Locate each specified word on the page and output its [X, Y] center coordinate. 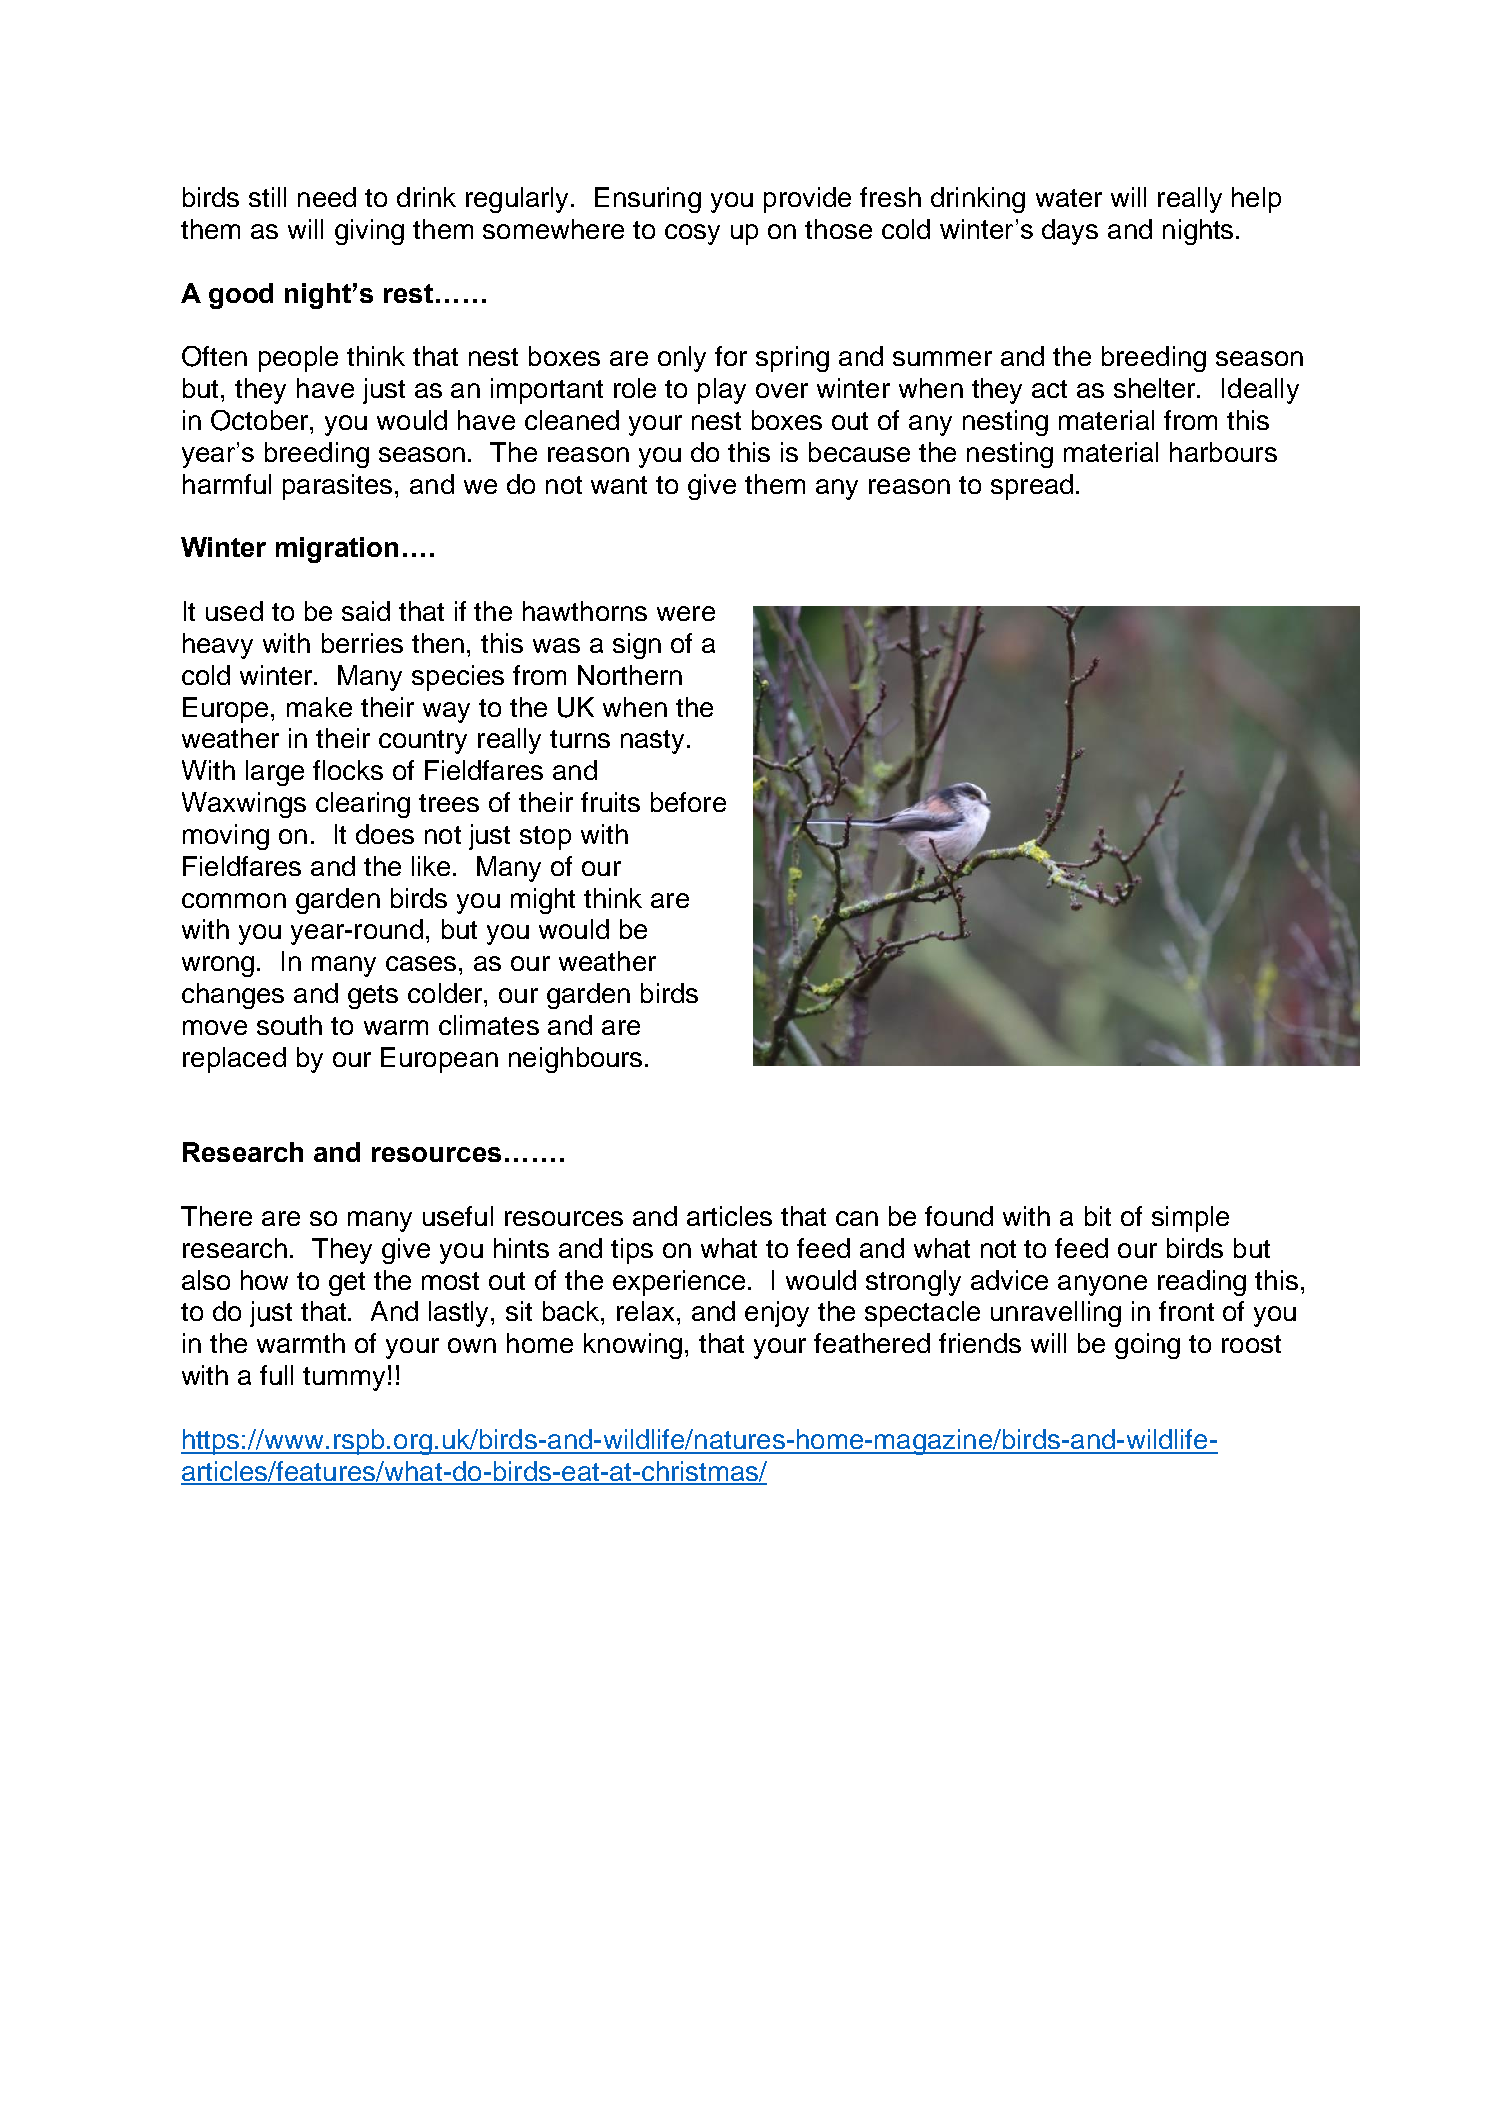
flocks [348, 770]
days [1070, 232]
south [289, 1025]
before [688, 802]
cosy [692, 234]
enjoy [777, 1314]
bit [1098, 1216]
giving [369, 232]
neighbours [575, 1060]
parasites [337, 487]
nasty [654, 742]
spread [1032, 487]
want [619, 485]
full [276, 1375]
